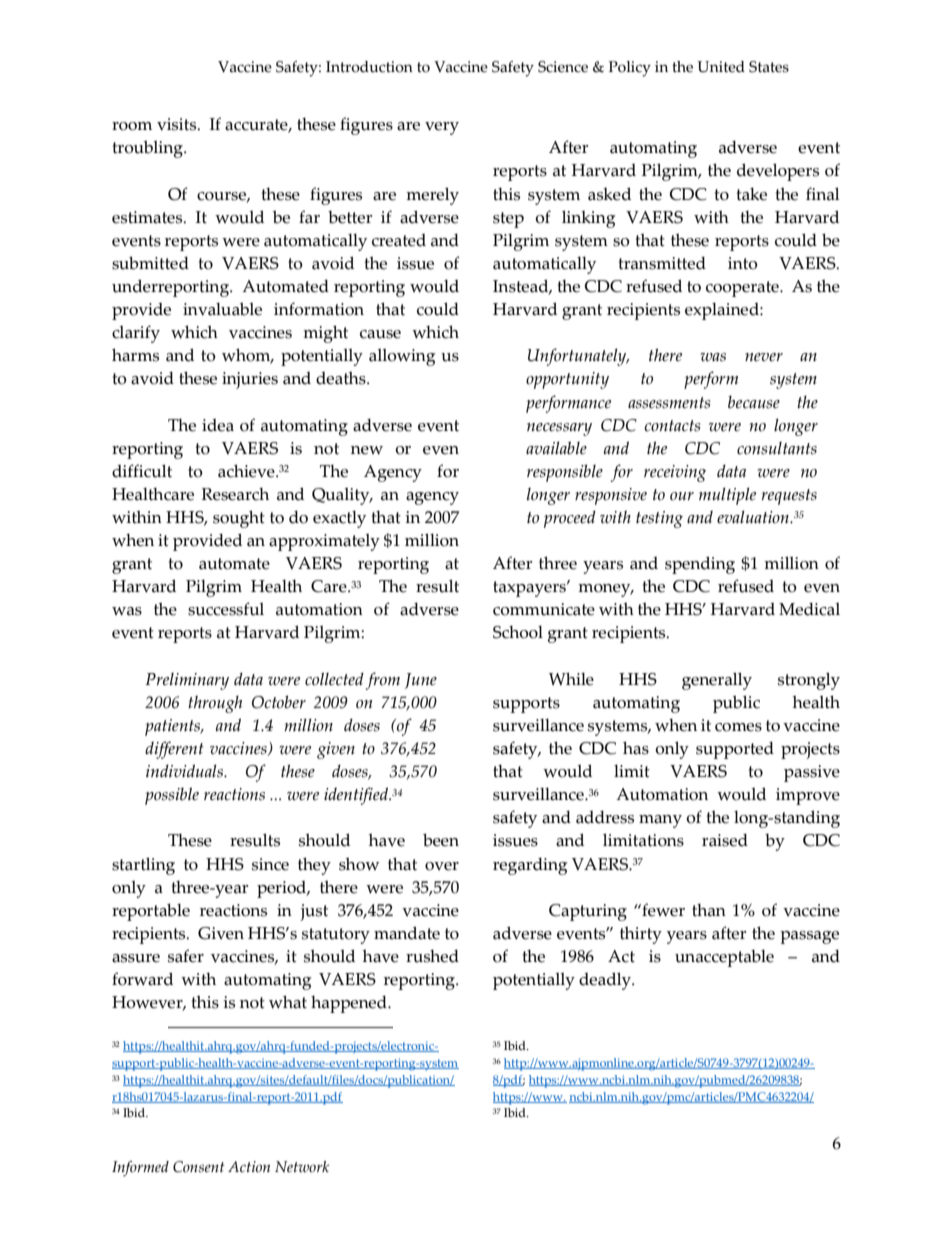 This screenshot has height=1233, width=952. What do you see at coordinates (302, 1167) in the screenshot?
I see `Network` at bounding box center [302, 1167].
